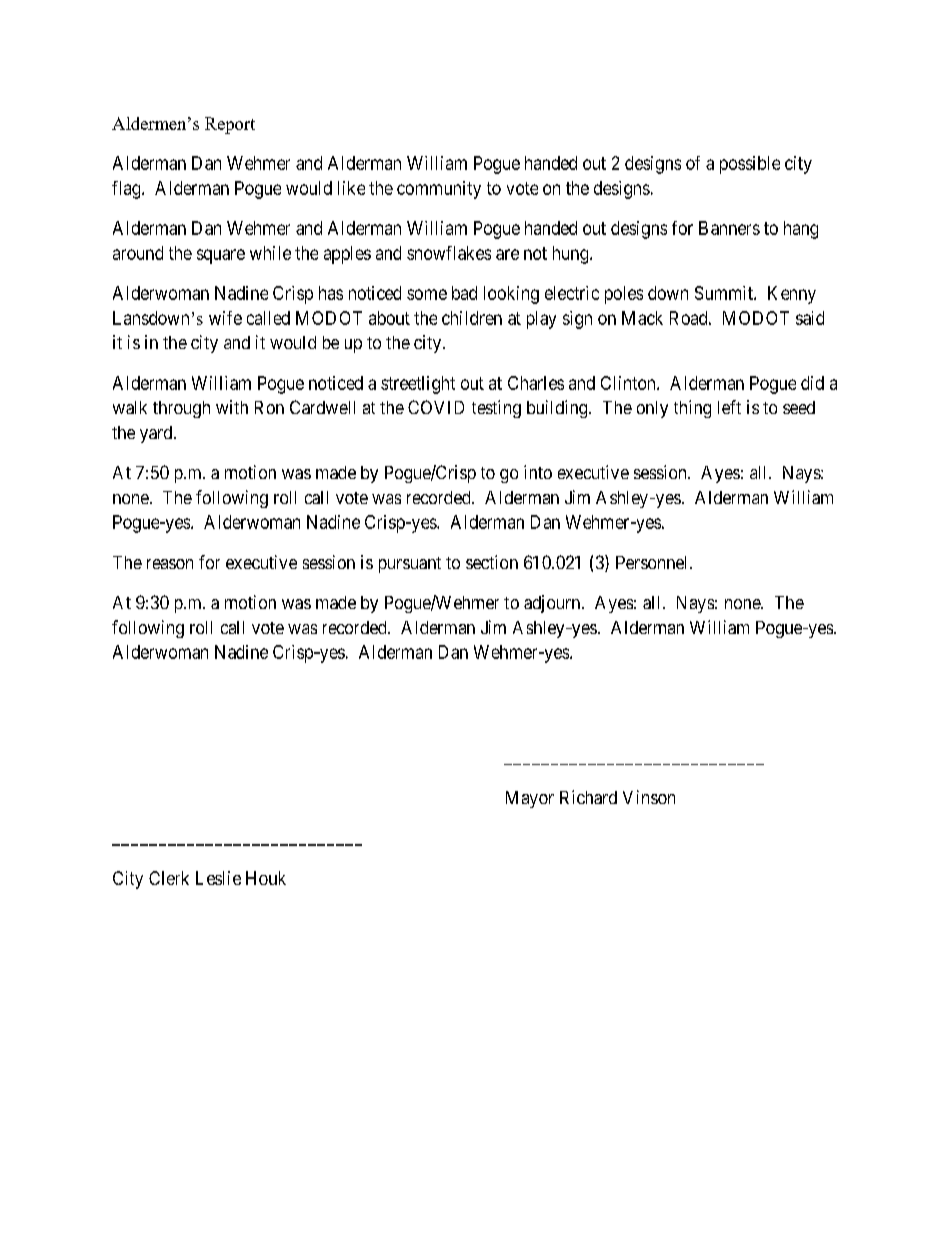 The width and height of the page is (952, 1233). Describe the element at coordinates (649, 797) in the page. I see `Vinson` at that location.
